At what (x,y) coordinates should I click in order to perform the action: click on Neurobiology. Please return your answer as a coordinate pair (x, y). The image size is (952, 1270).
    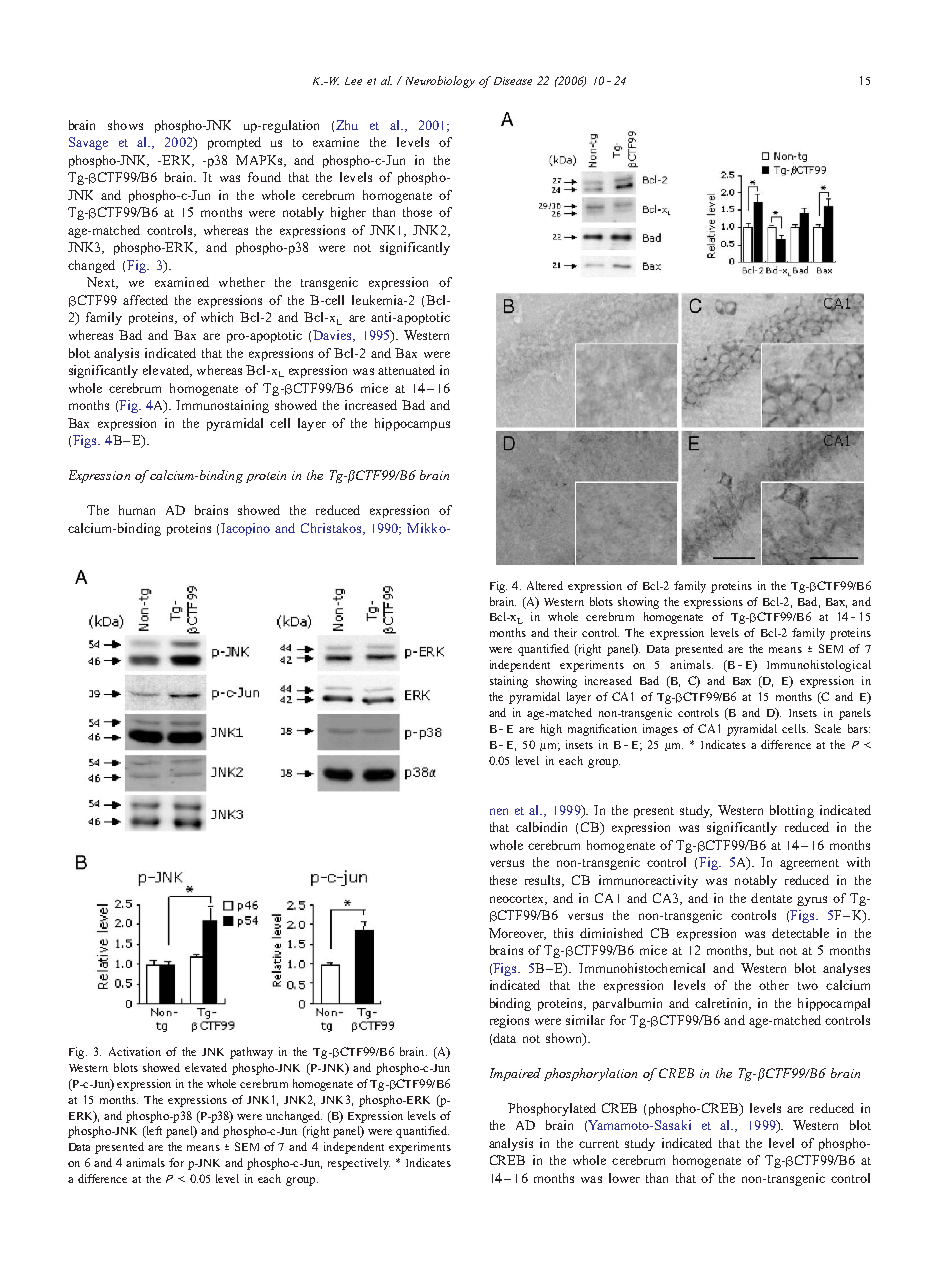
    Looking at the image, I should click on (440, 82).
